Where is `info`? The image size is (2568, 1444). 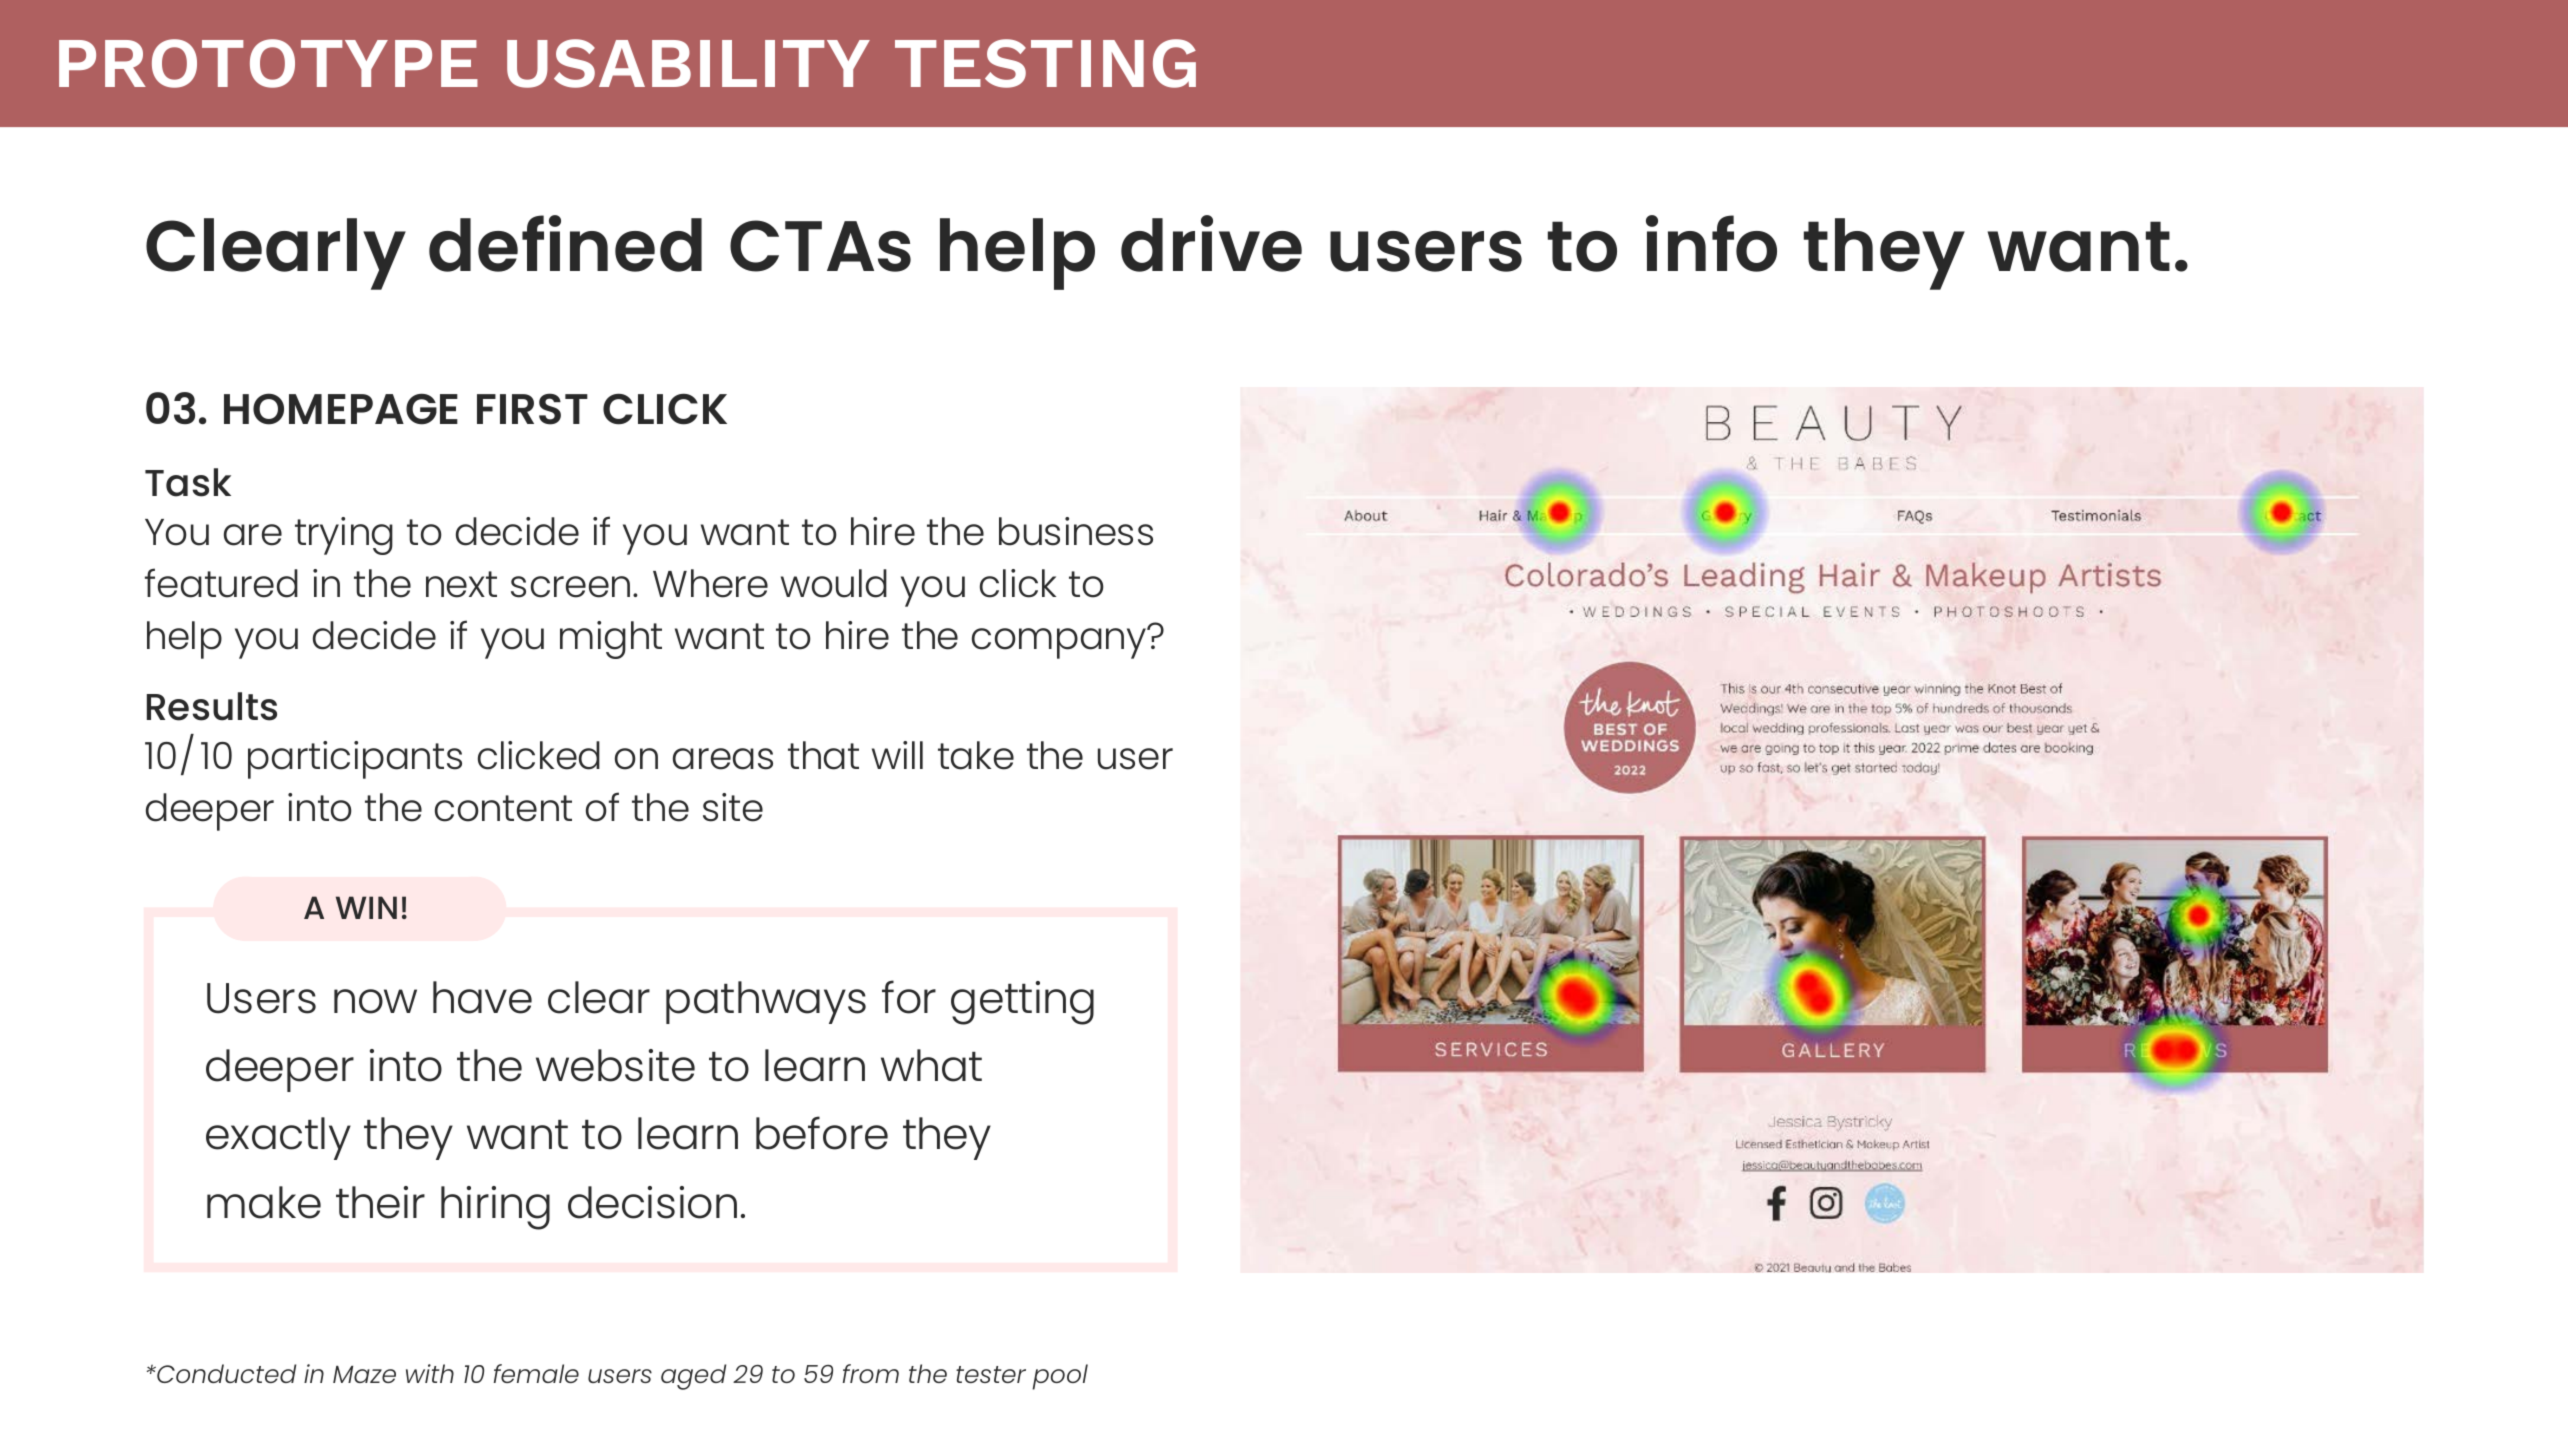 info is located at coordinates (1711, 243).
